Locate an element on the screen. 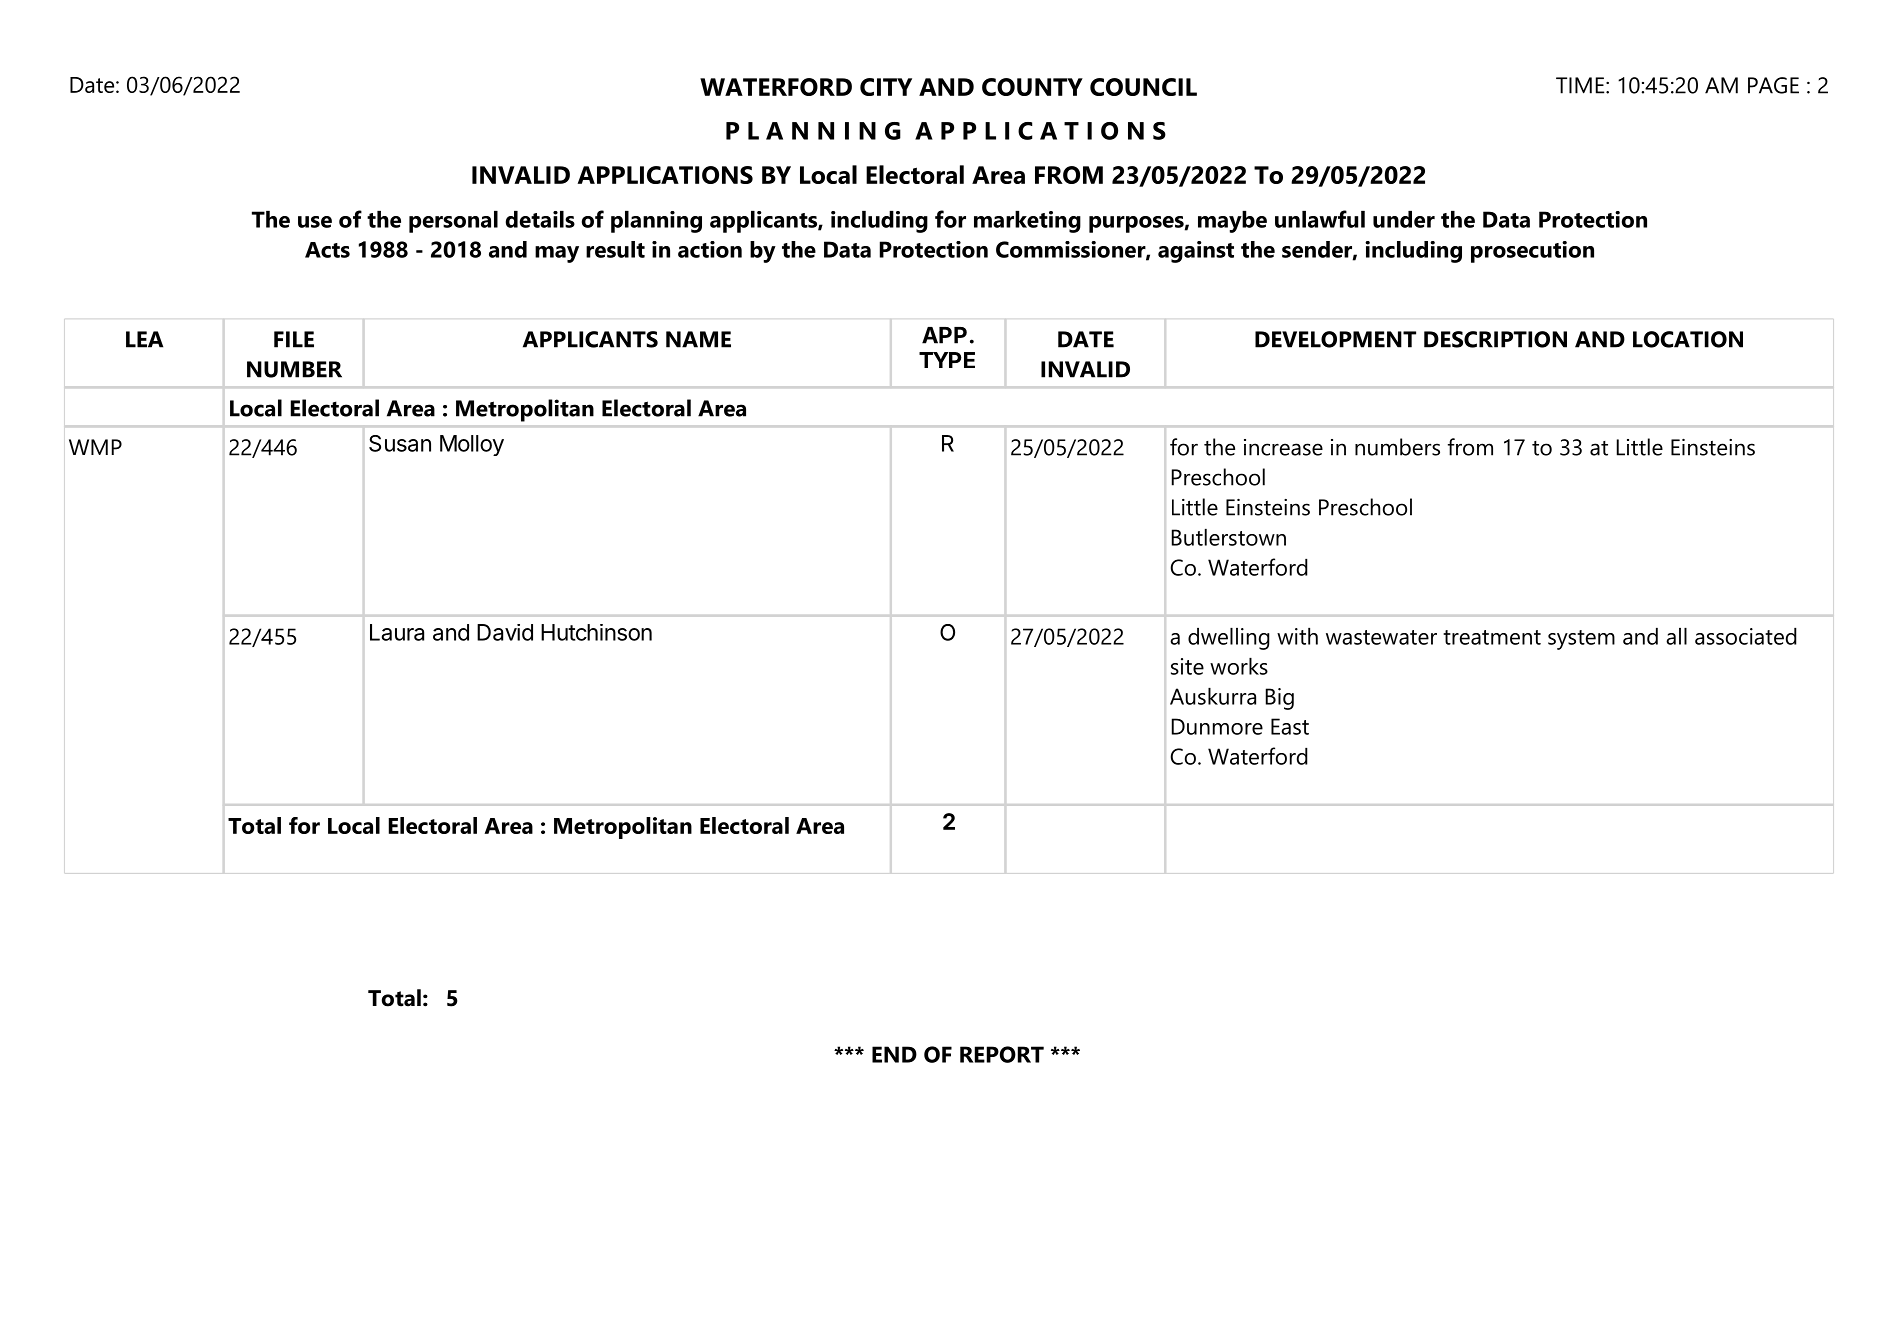  Big is located at coordinates (1280, 699).
